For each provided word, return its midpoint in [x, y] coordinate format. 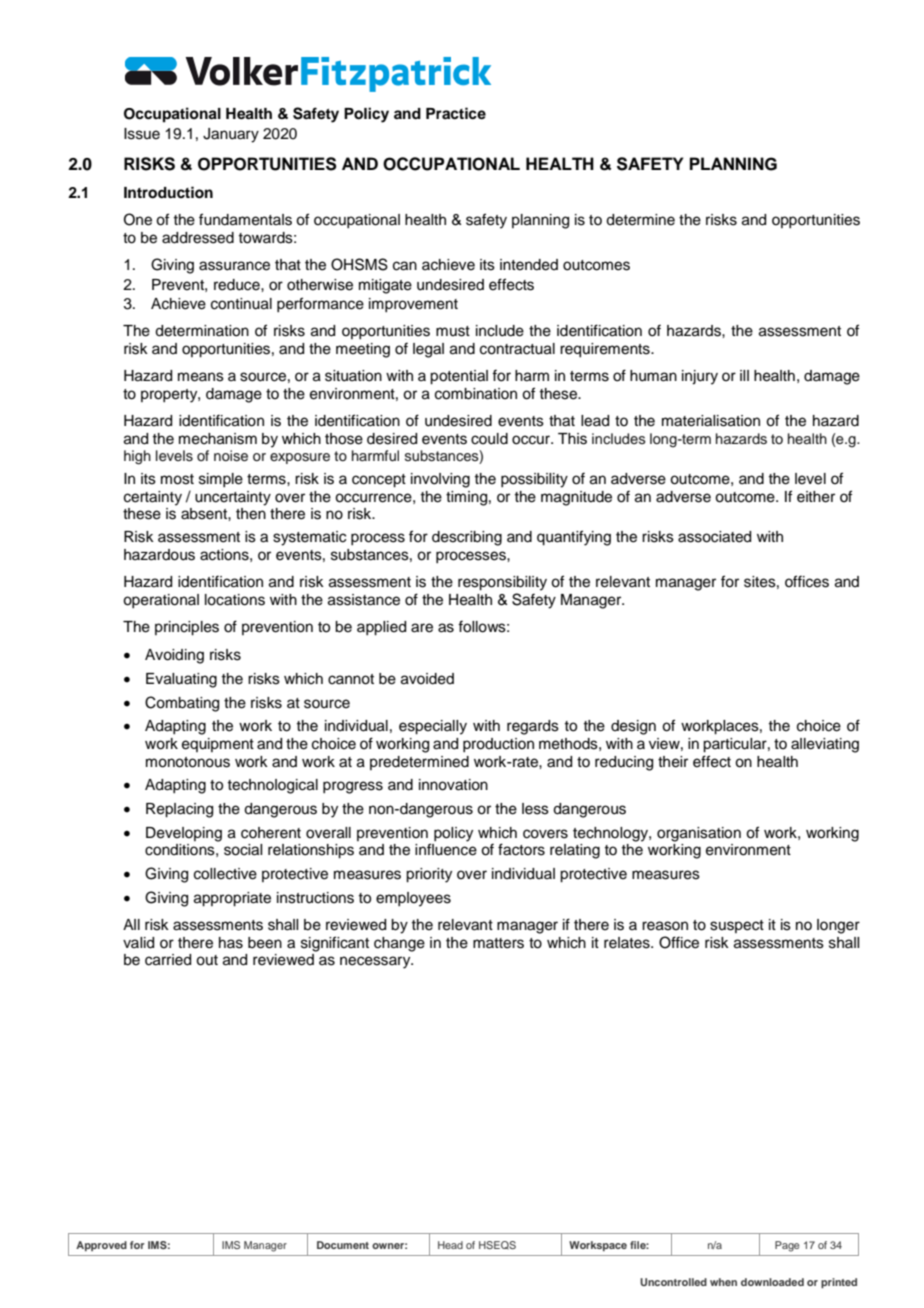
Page [787, 1246]
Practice [456, 113]
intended [529, 265]
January [231, 135]
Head [450, 1245]
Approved [101, 1246]
